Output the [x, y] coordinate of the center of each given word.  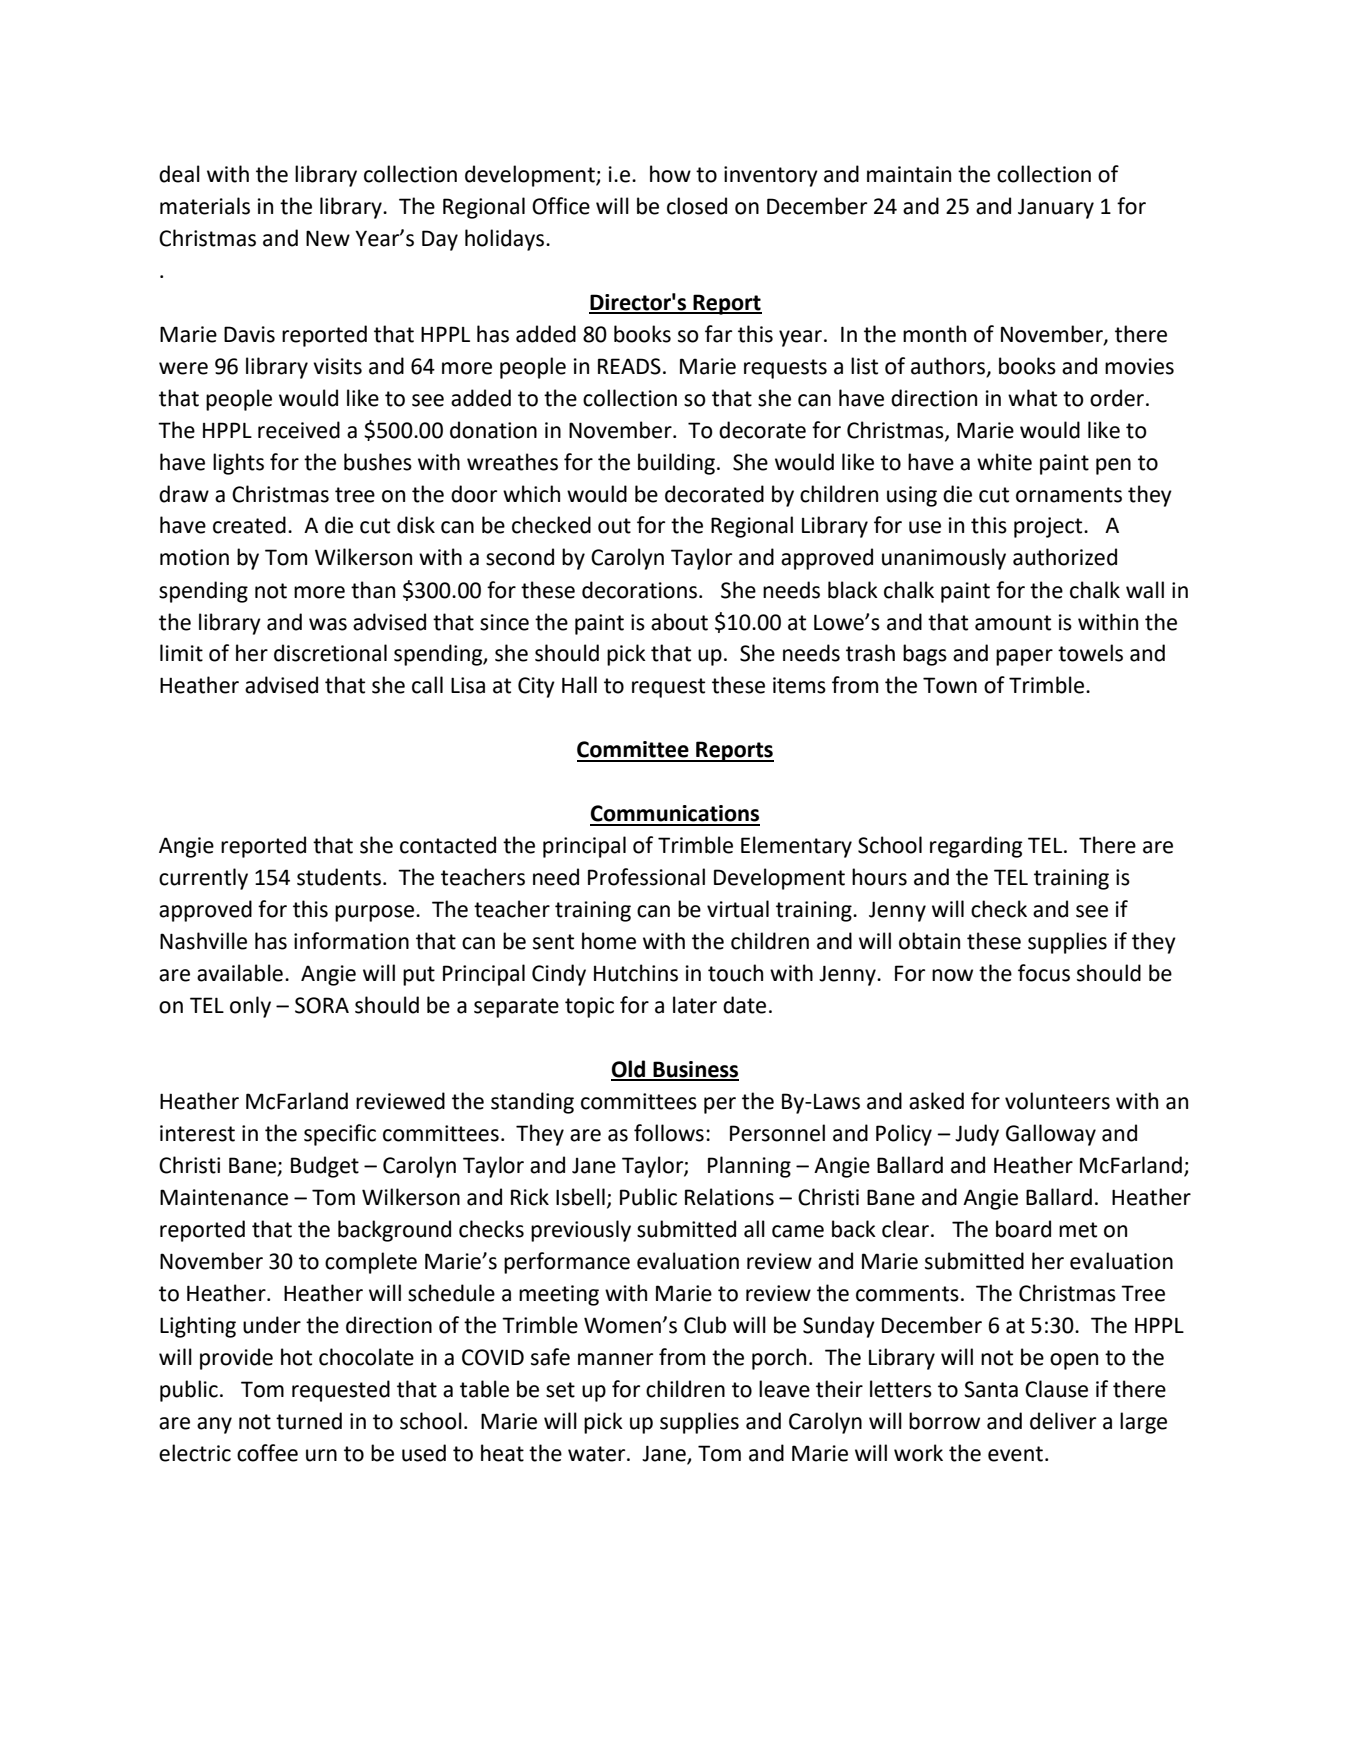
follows [669, 1133]
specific [340, 1135]
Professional [646, 877]
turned [309, 1421]
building [676, 464]
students [339, 877]
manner [615, 1359]
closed [697, 206]
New [328, 238]
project [1049, 527]
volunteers [1057, 1101]
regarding [976, 847]
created [249, 525]
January [1056, 208]
